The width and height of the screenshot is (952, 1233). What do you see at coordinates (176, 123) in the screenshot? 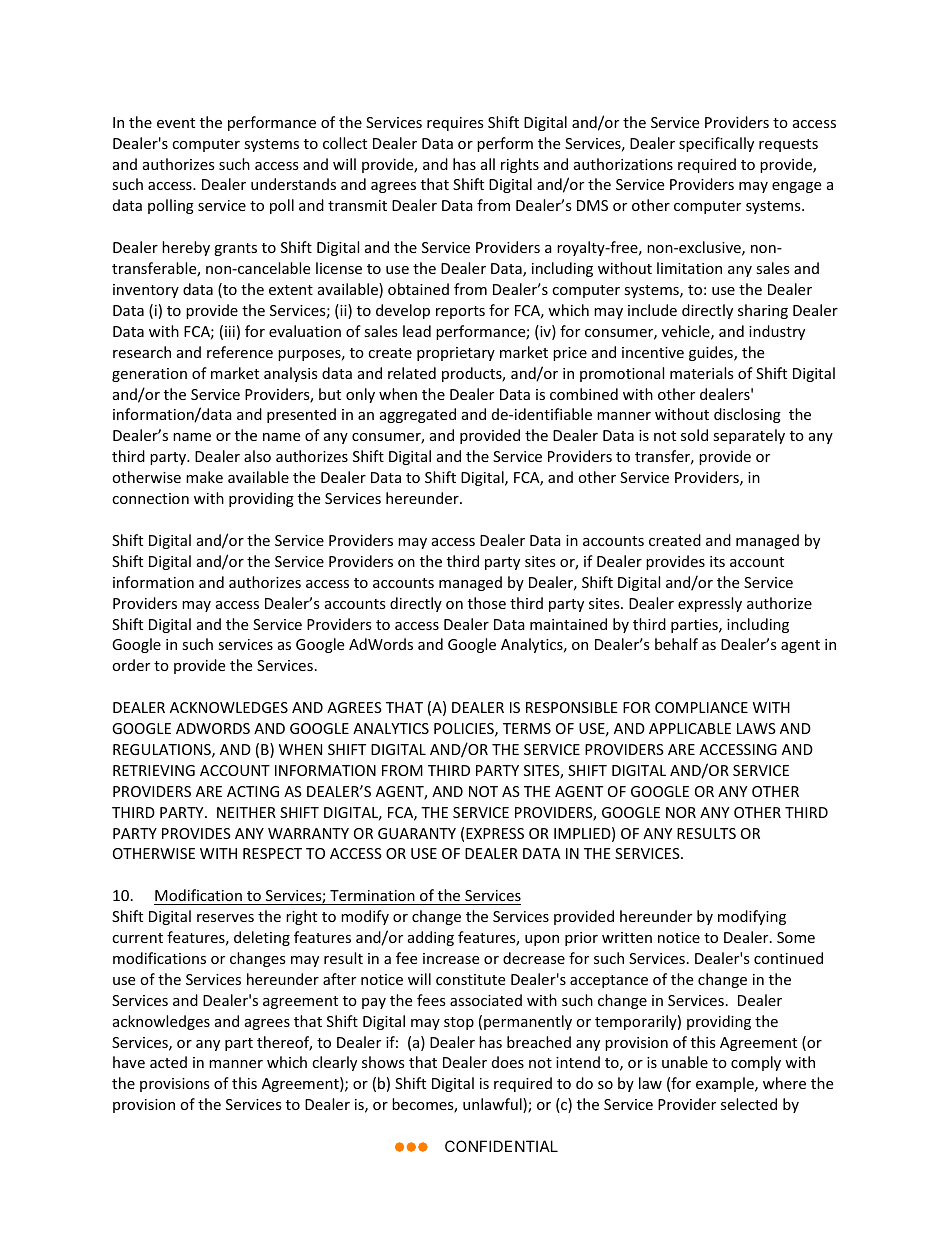
I see `event` at bounding box center [176, 123].
